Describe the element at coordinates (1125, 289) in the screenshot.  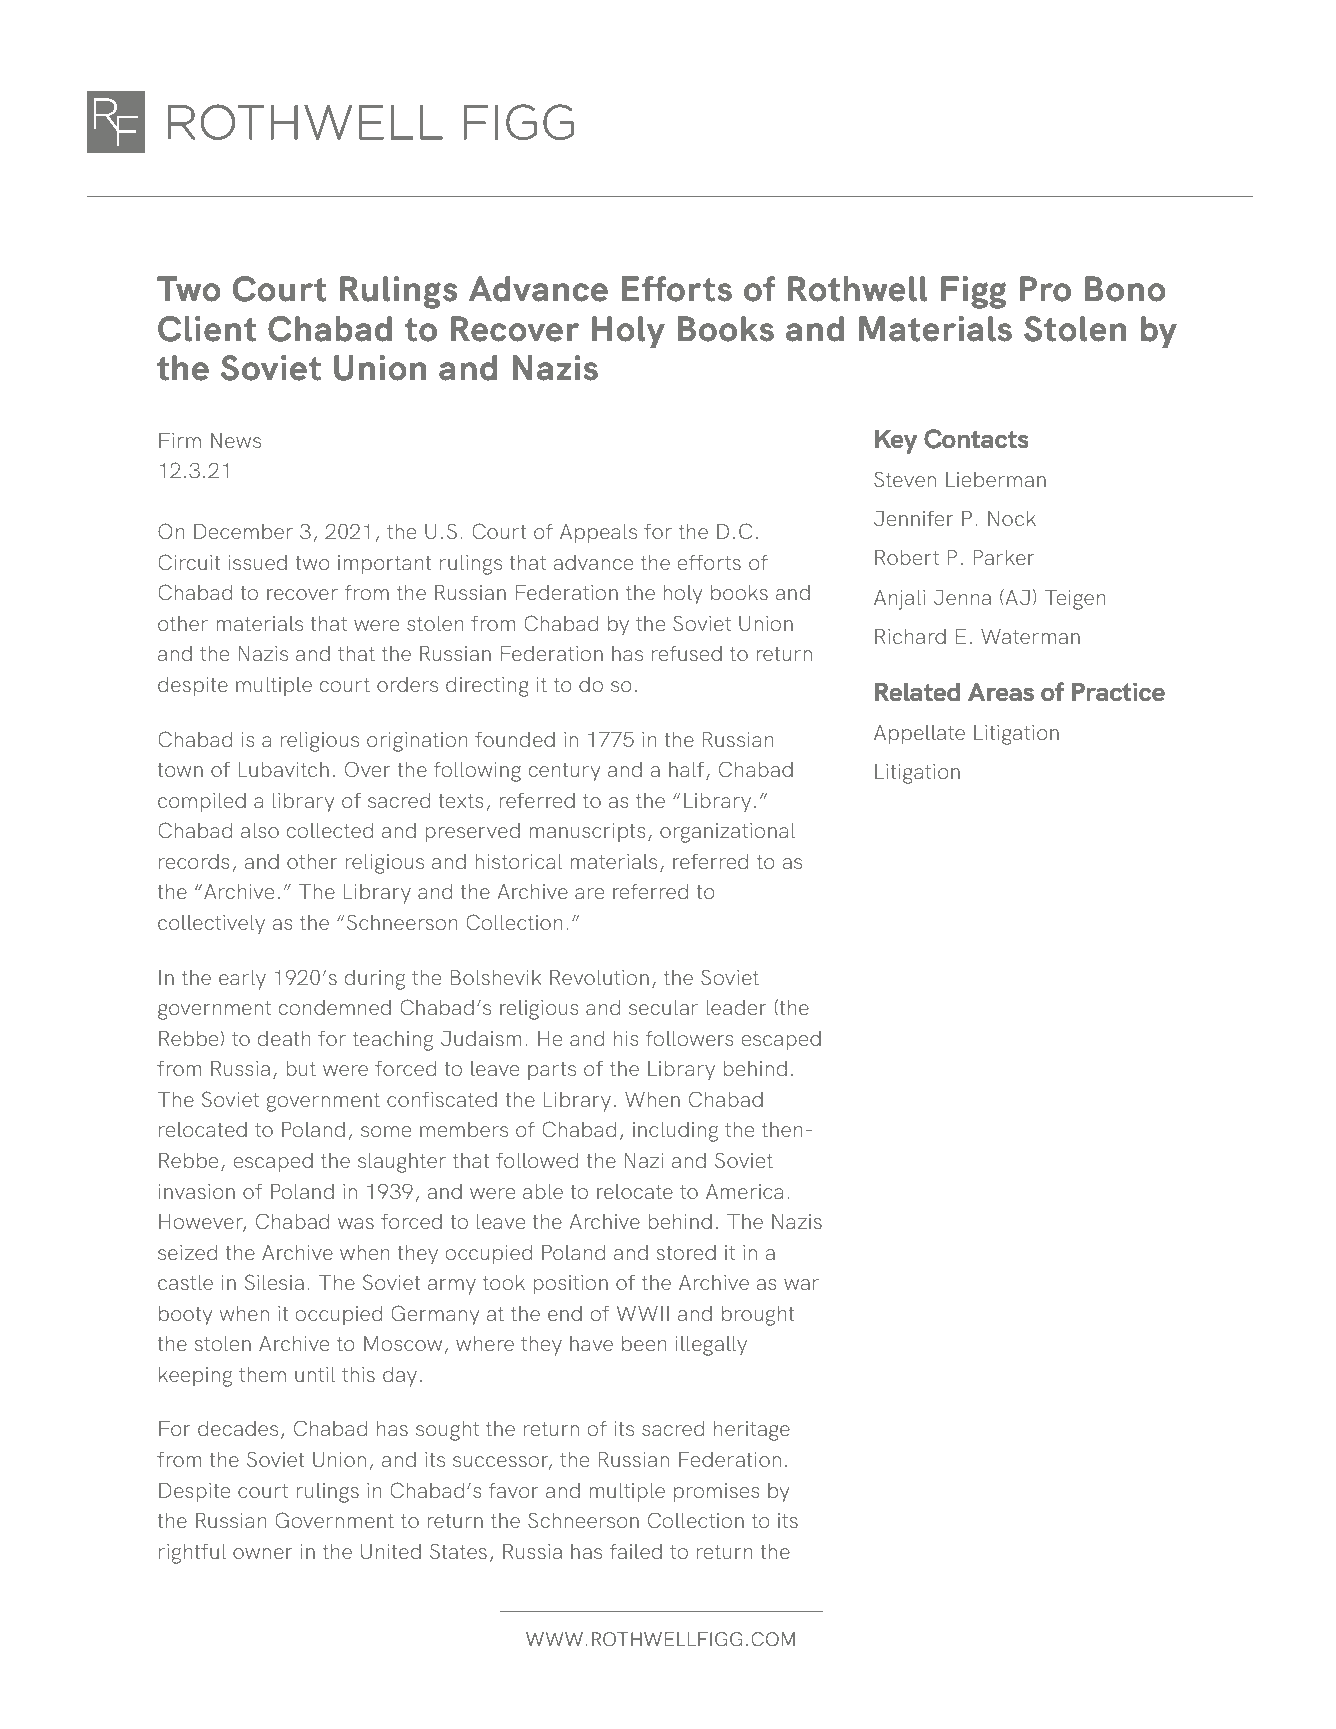
I see `Bono` at that location.
